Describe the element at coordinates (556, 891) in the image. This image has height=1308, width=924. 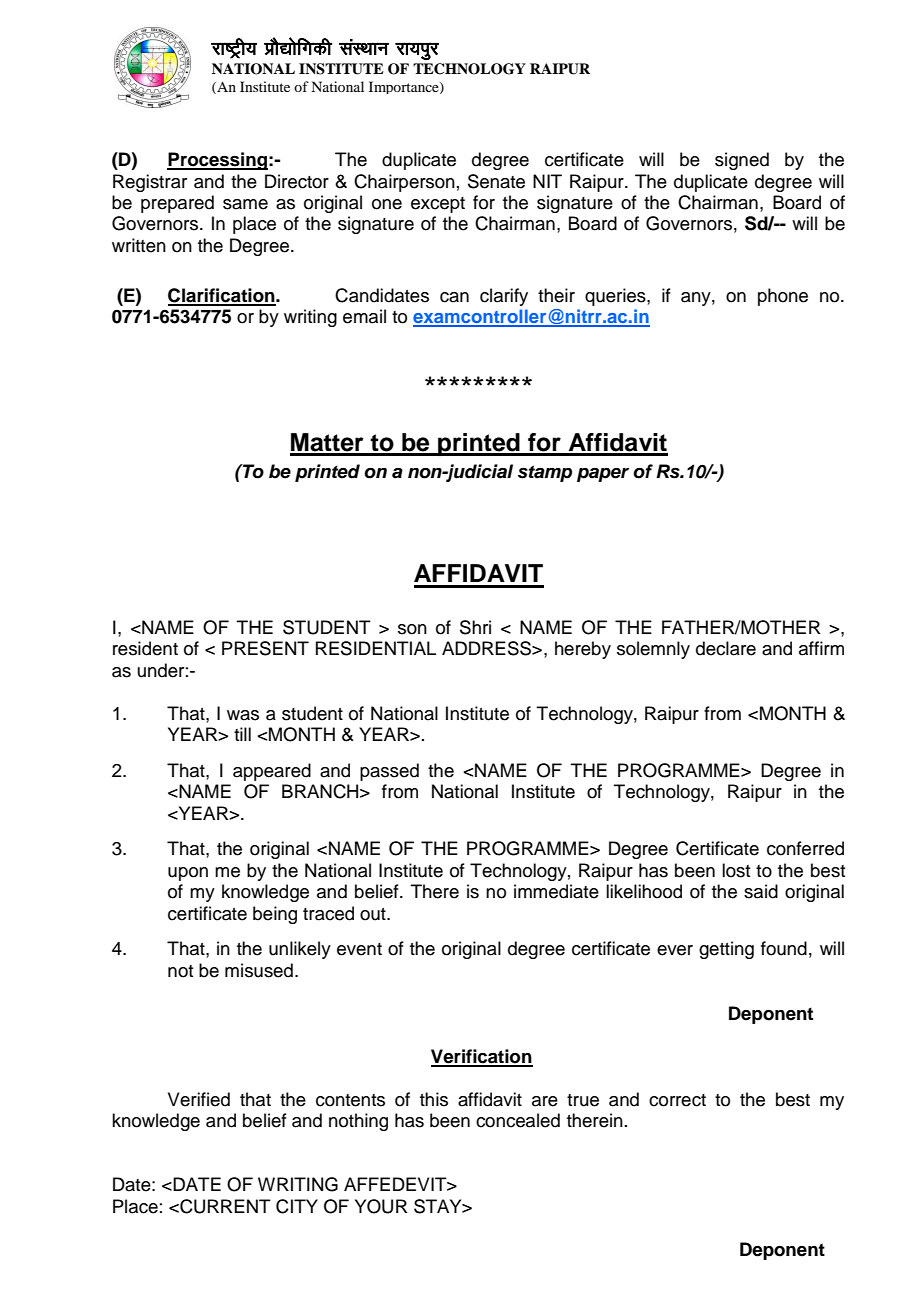
I see `immediate` at that location.
